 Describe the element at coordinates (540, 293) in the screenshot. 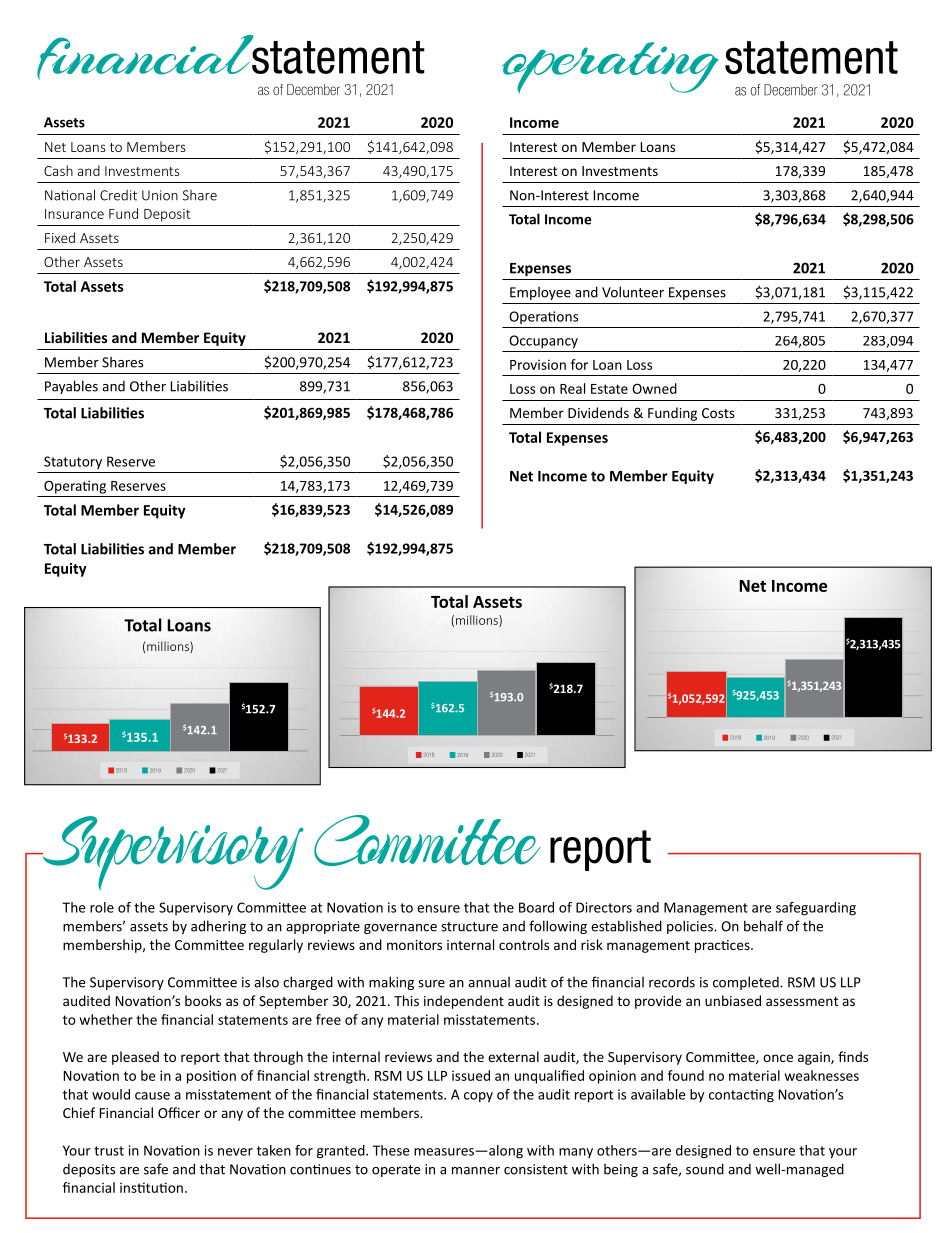

I see `Employee` at that location.
